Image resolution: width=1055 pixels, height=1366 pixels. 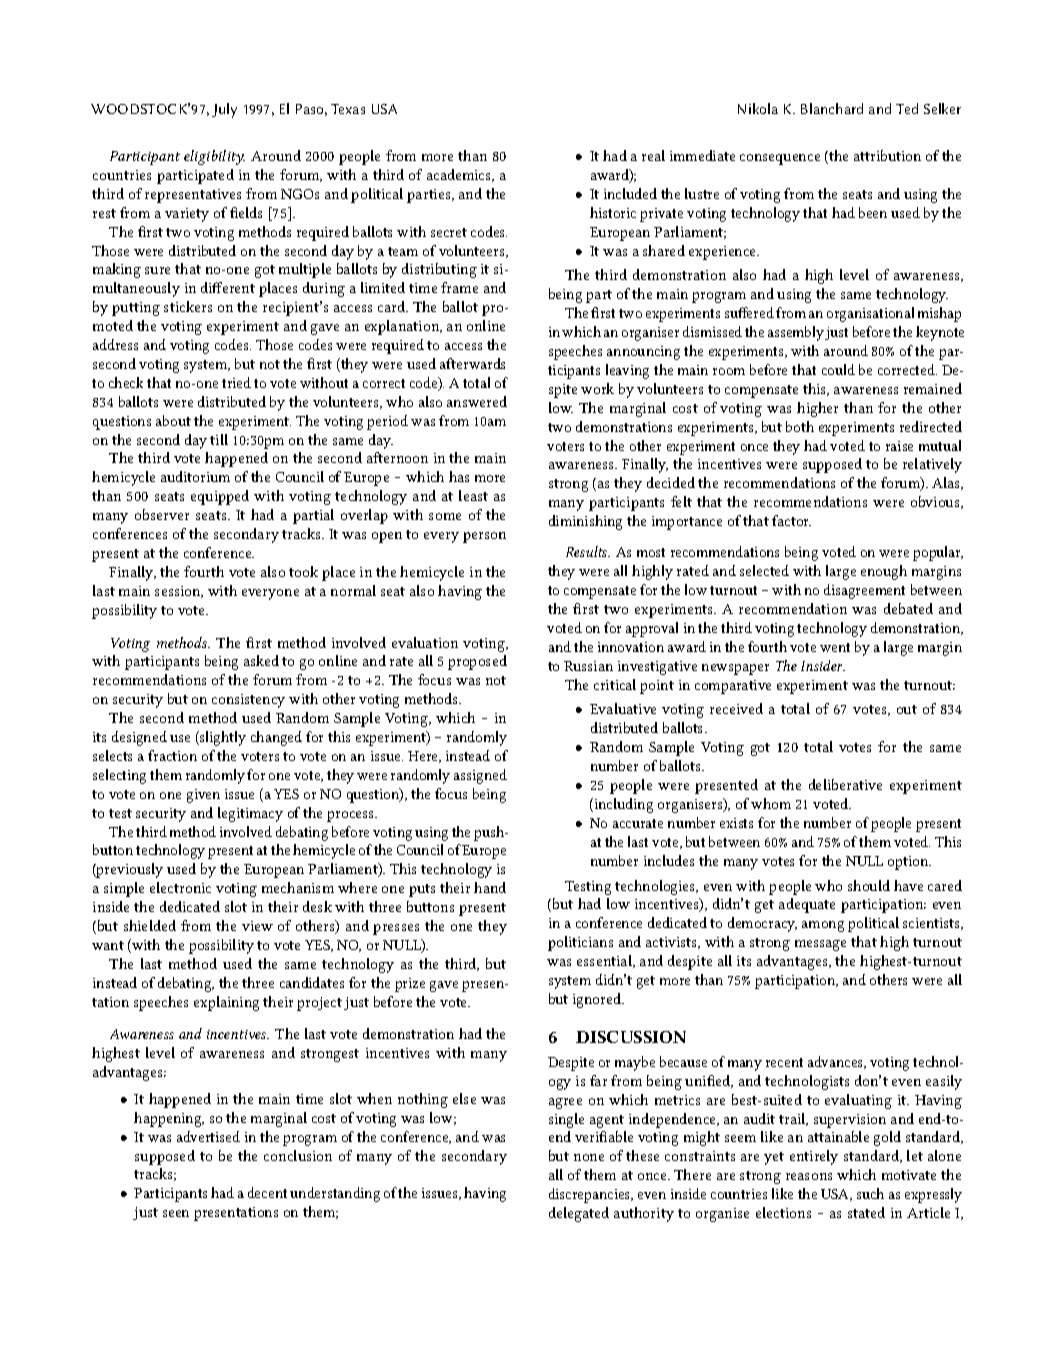 I want to click on discrepancies, so click(x=591, y=1195).
